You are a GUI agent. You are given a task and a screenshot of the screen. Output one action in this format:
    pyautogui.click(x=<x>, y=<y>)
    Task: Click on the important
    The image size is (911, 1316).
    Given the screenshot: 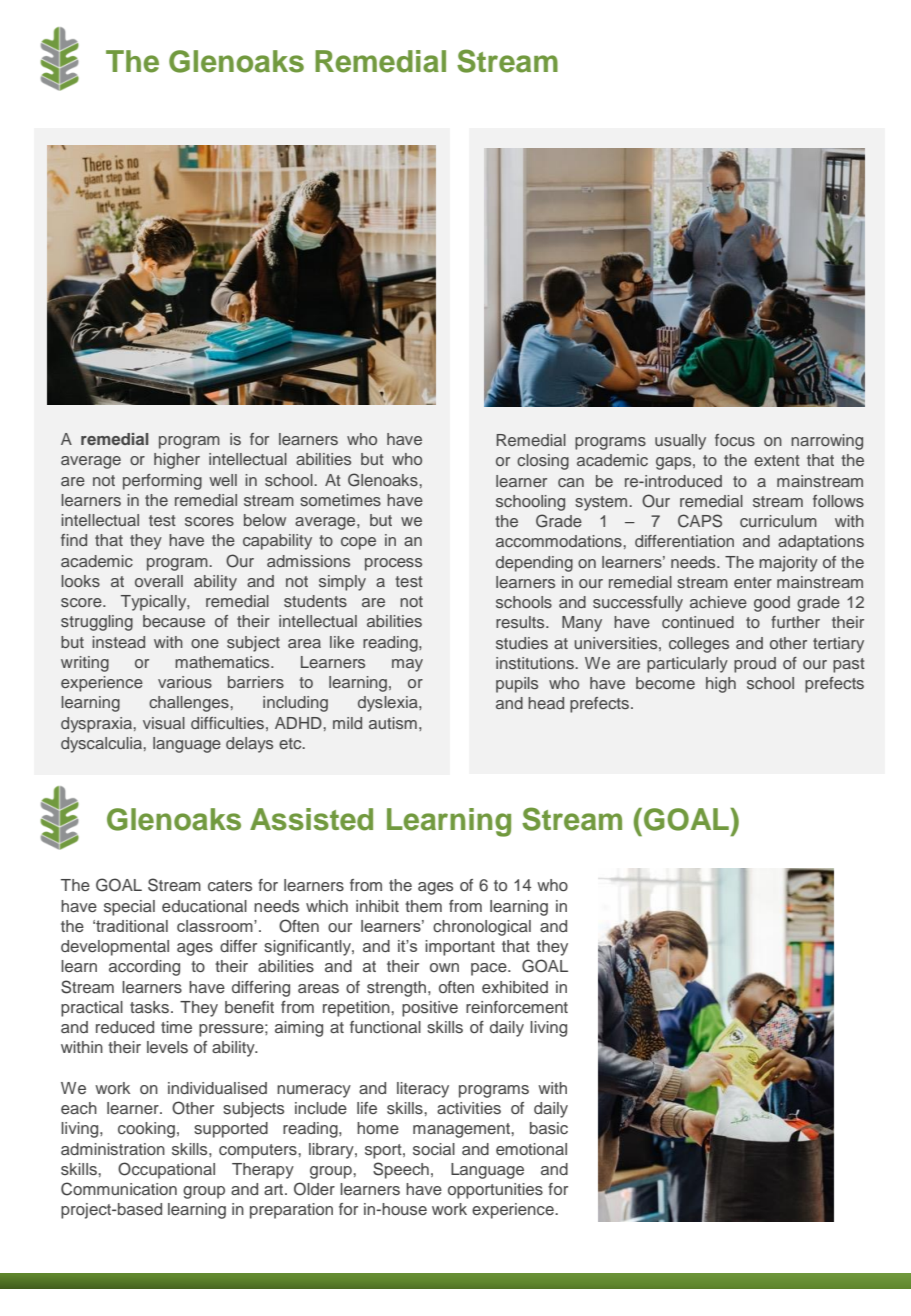 What is the action you would take?
    pyautogui.click(x=460, y=948)
